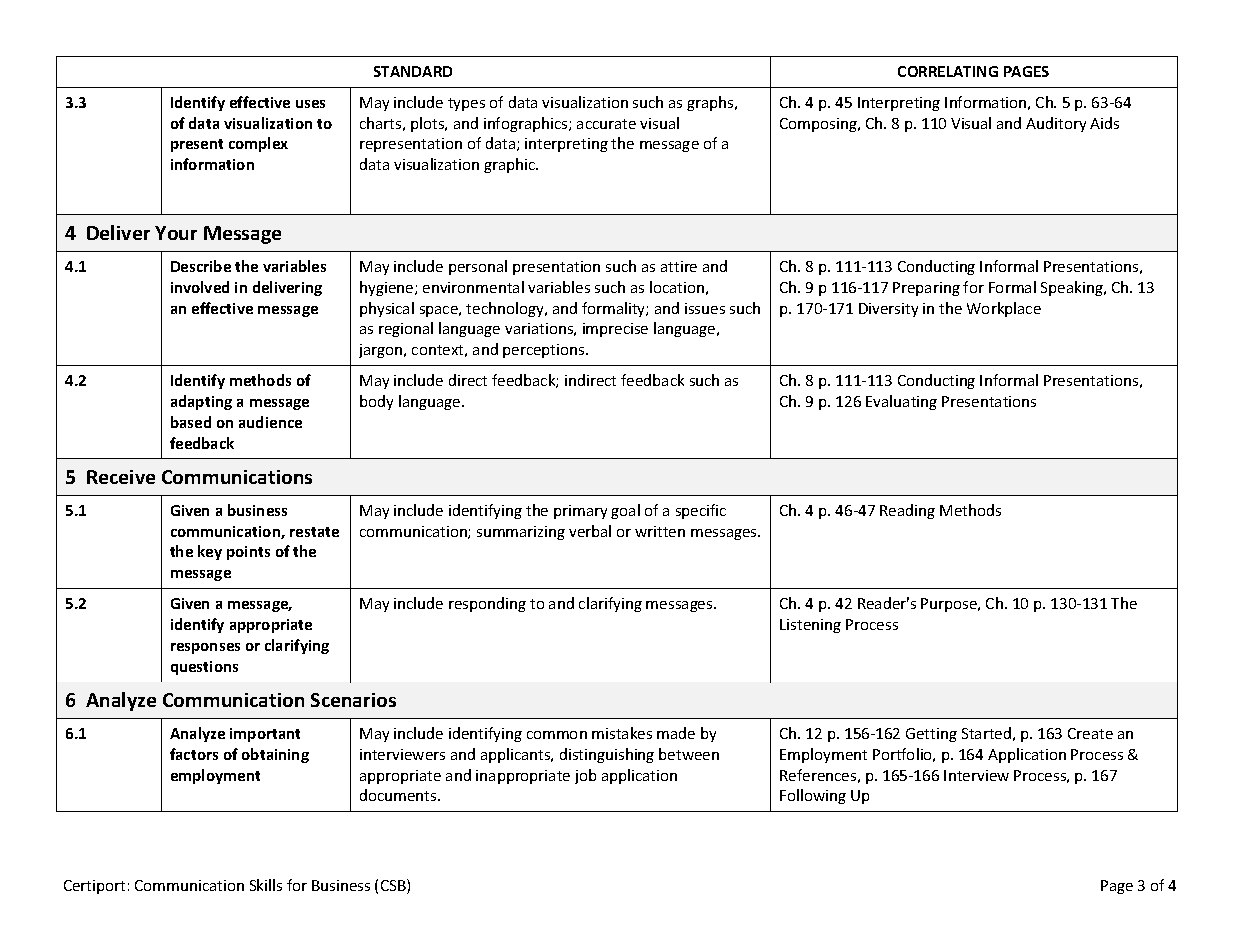 Image resolution: width=1233 pixels, height=952 pixels. What do you see at coordinates (205, 648) in the page?
I see `responses` at bounding box center [205, 648].
